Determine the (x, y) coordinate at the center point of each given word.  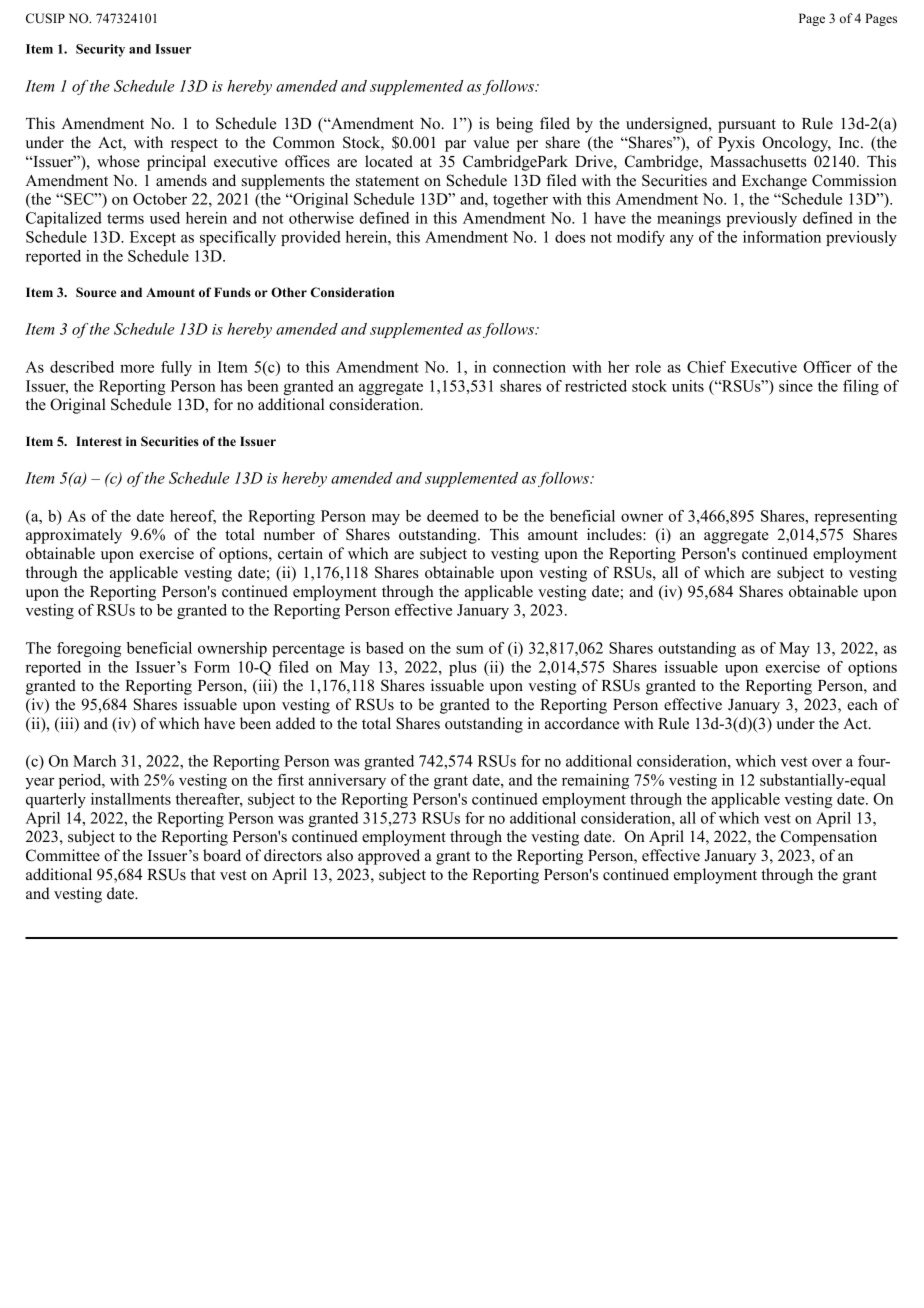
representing (855, 517)
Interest (99, 441)
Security (100, 50)
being (514, 125)
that (203, 874)
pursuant (747, 126)
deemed (453, 516)
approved (389, 857)
